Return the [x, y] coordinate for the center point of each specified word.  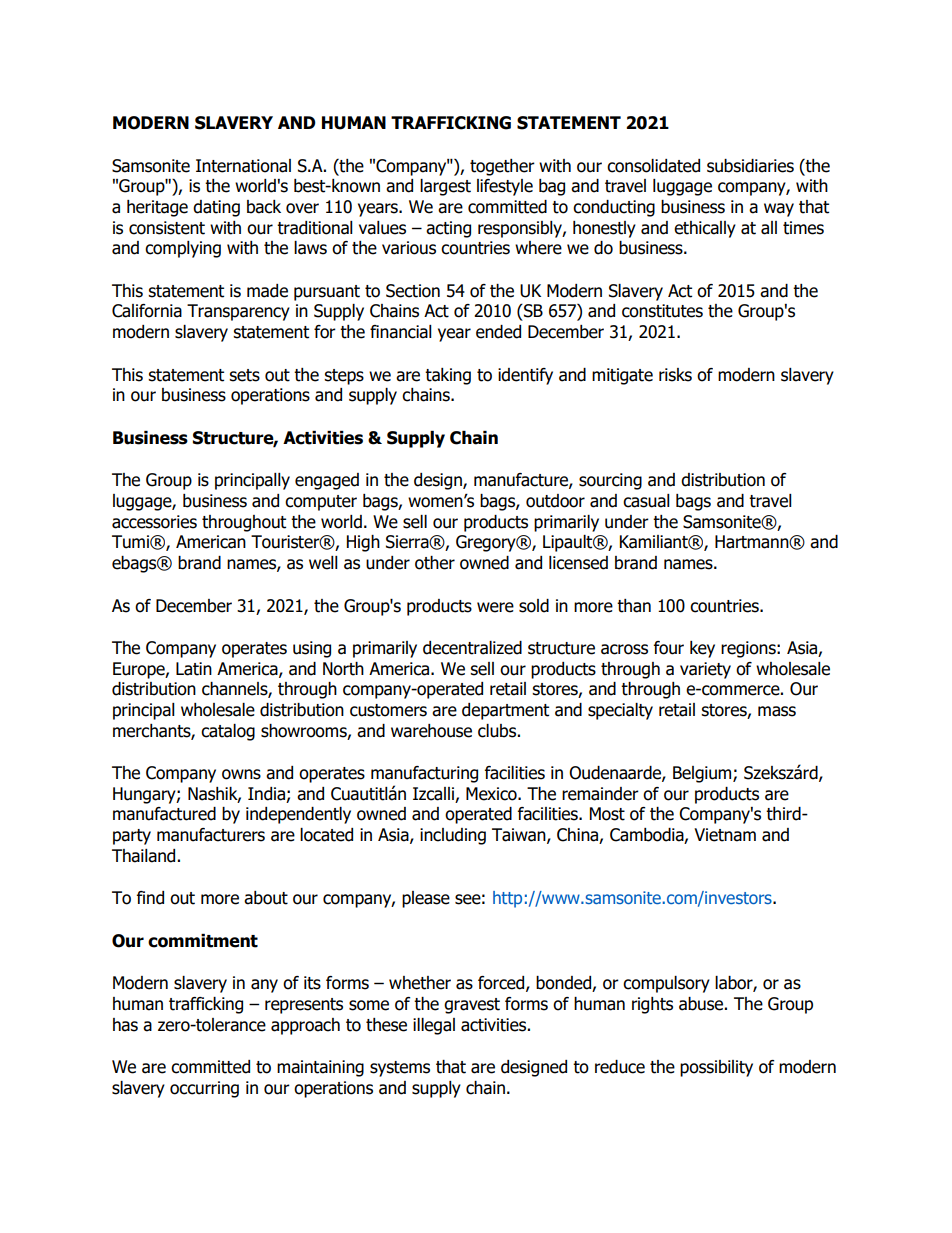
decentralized [472, 648]
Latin [194, 669]
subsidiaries [750, 166]
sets [244, 375]
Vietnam [725, 835]
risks [675, 375]
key [702, 649]
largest [445, 187]
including [453, 836]
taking [448, 376]
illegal [434, 1026]
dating [216, 208]
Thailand [143, 856]
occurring [204, 1089]
